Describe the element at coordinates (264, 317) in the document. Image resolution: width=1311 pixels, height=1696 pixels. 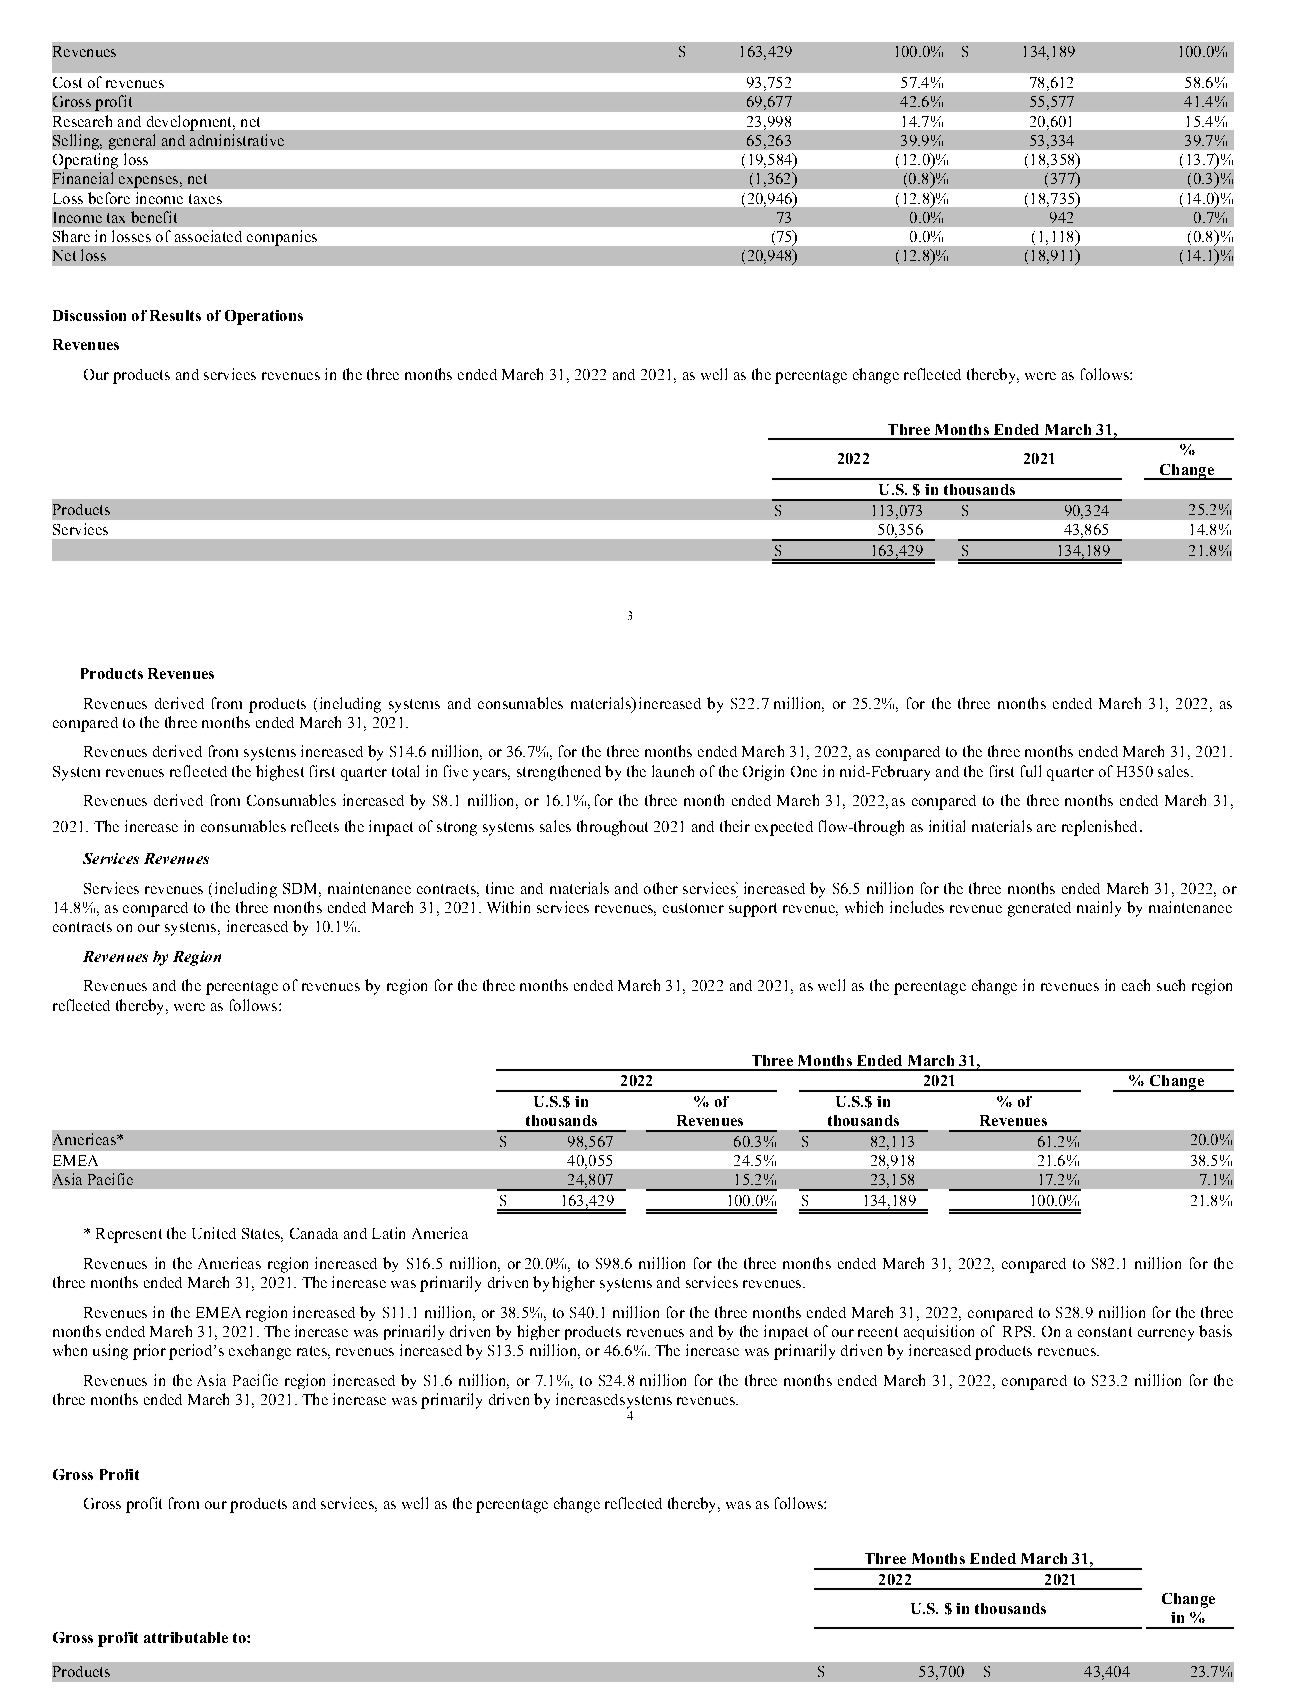
I see `Operations` at that location.
